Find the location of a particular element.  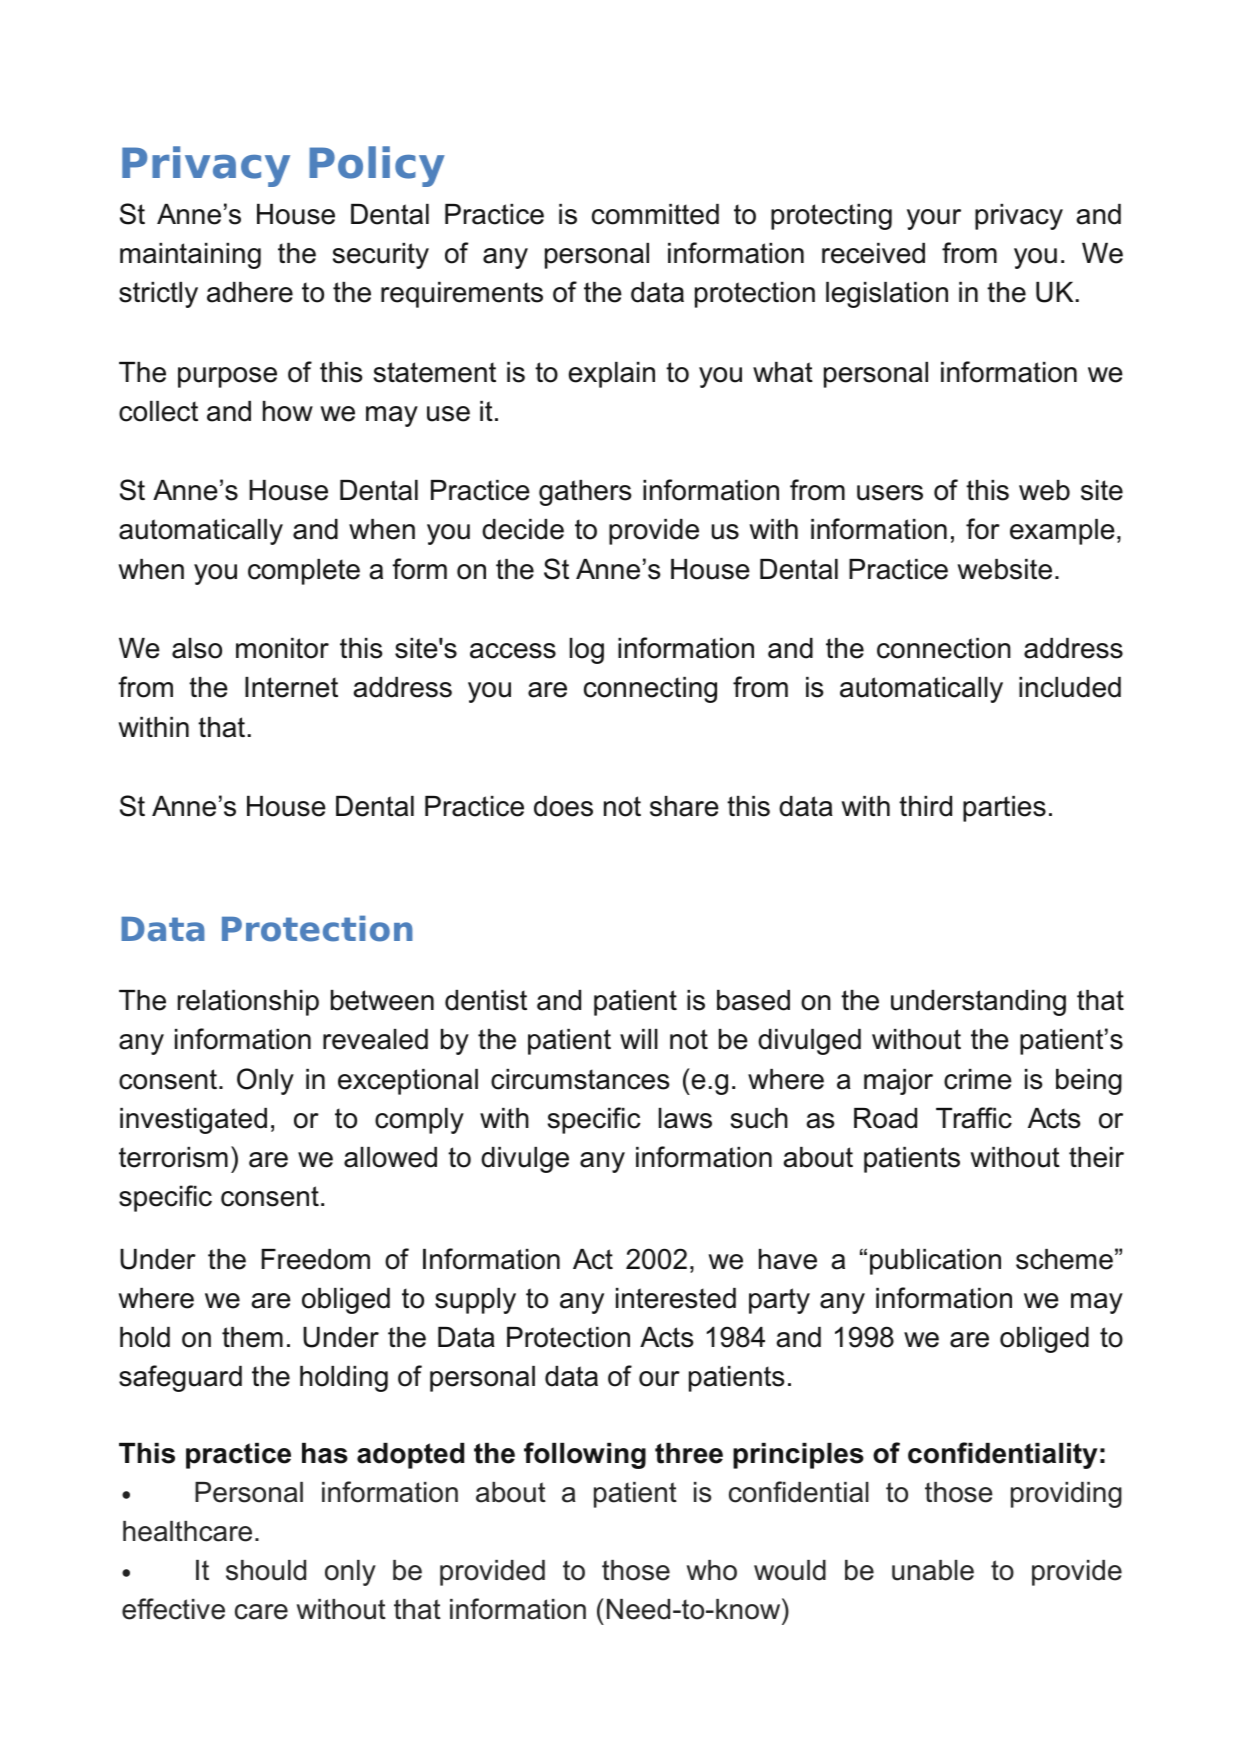

relationship is located at coordinates (248, 1003).
